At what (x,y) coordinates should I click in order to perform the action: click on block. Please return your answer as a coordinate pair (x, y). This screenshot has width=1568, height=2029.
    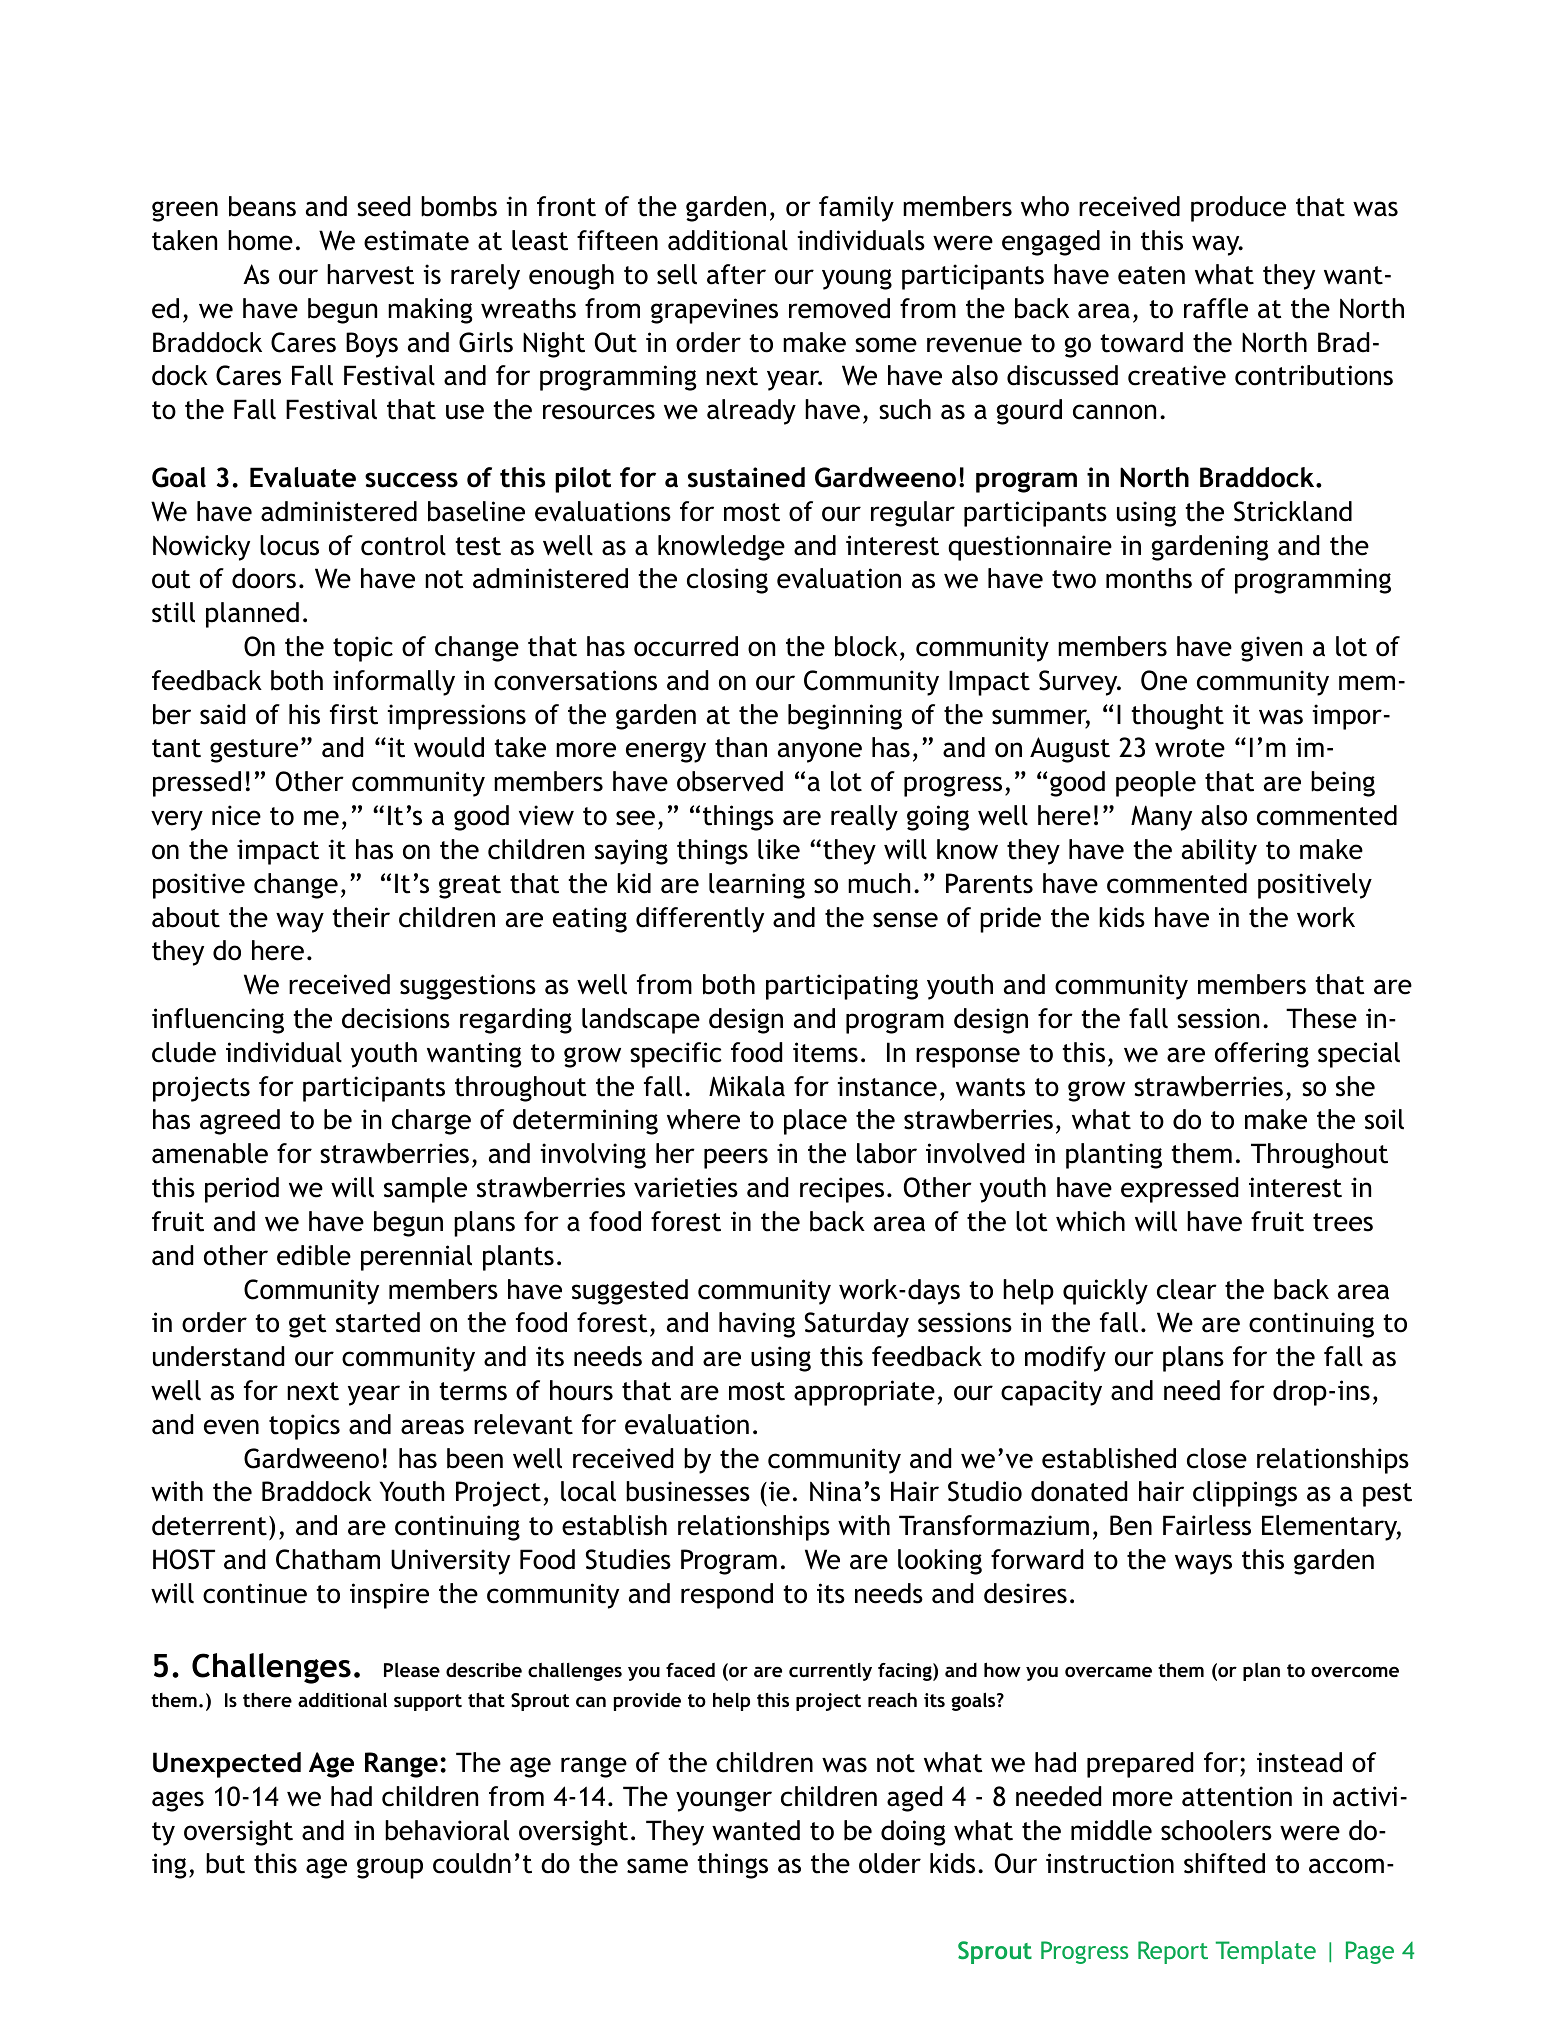
    Looking at the image, I should click on (866, 646).
